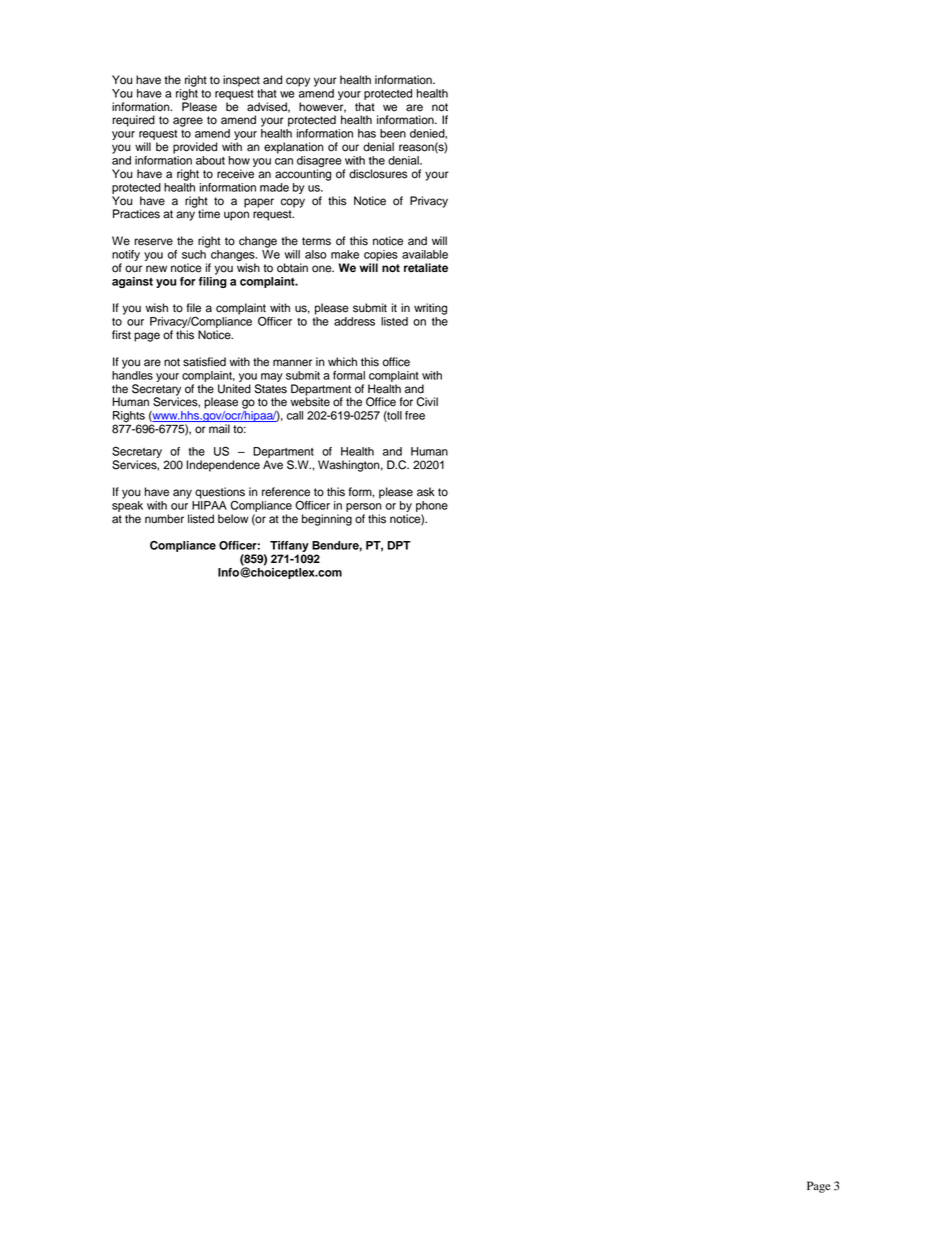 The height and width of the screenshot is (1233, 952). What do you see at coordinates (241, 81) in the screenshot?
I see `inspect` at bounding box center [241, 81].
